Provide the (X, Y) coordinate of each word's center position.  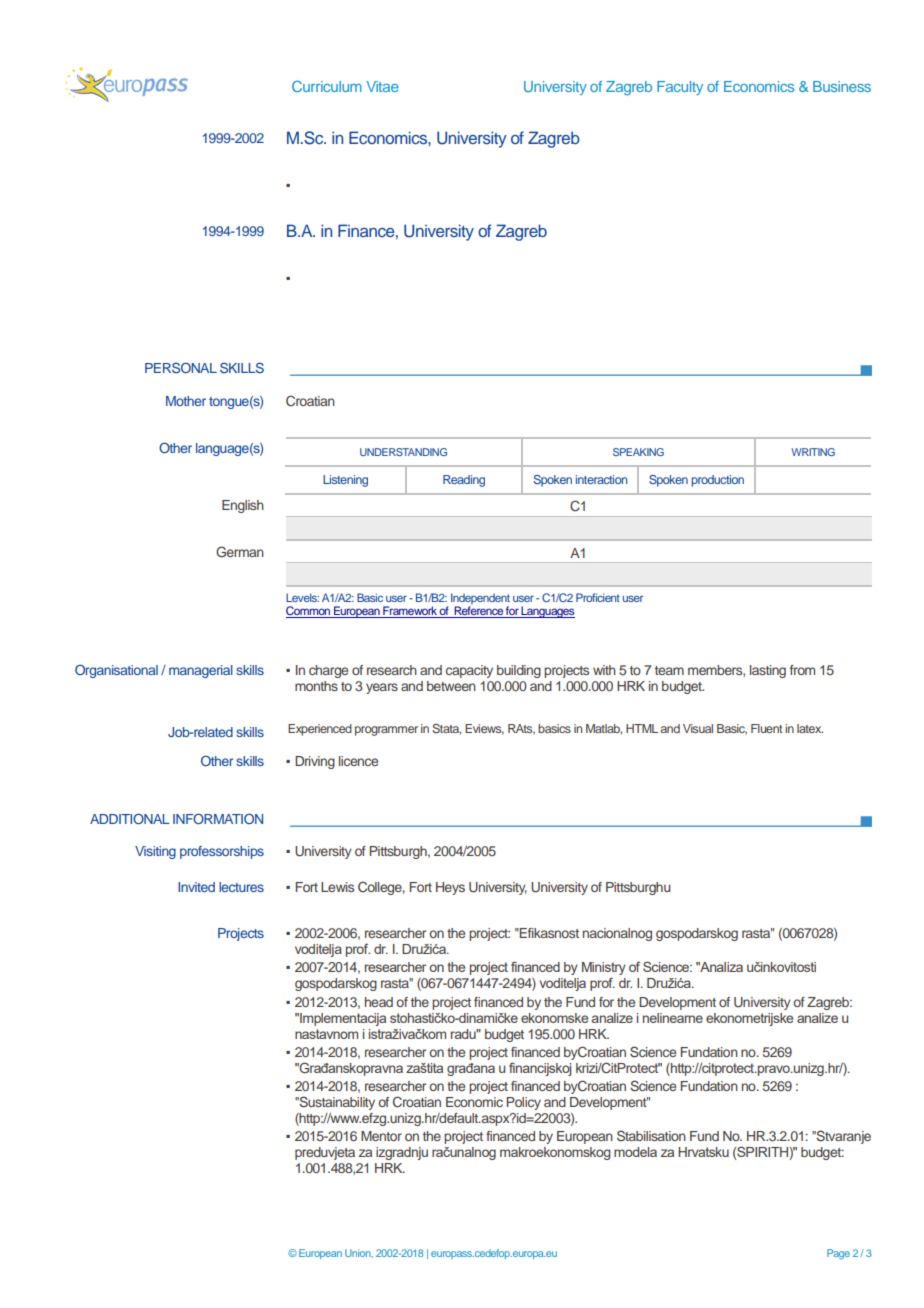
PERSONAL (181, 367)
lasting (768, 671)
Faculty (680, 88)
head (379, 1002)
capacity (469, 671)
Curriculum (327, 86)
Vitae (383, 86)
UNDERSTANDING (403, 452)
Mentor (381, 1136)
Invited (196, 887)
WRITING (813, 452)
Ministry (604, 970)
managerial (201, 671)
